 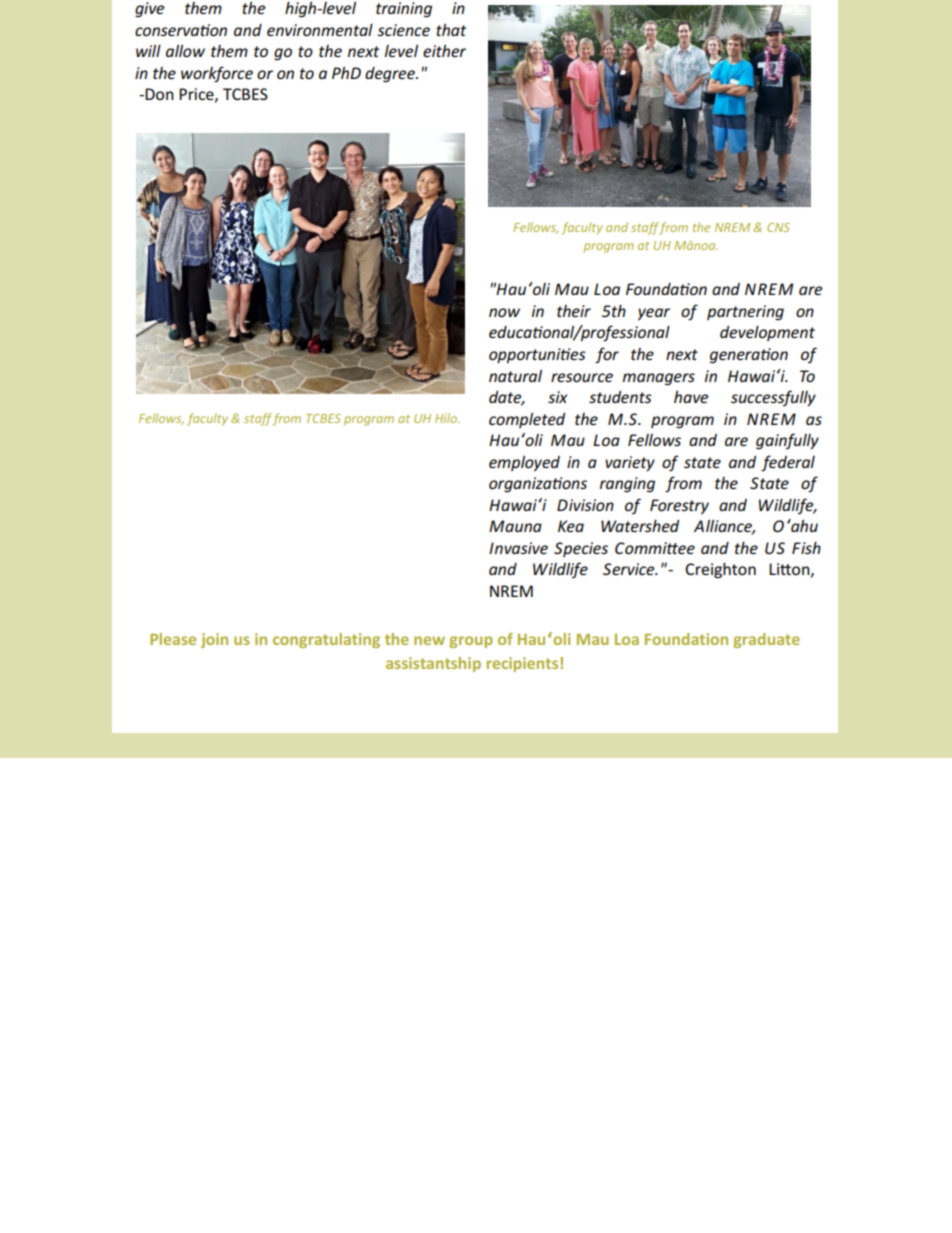 What do you see at coordinates (447, 418) in the screenshot?
I see `Hilo` at bounding box center [447, 418].
